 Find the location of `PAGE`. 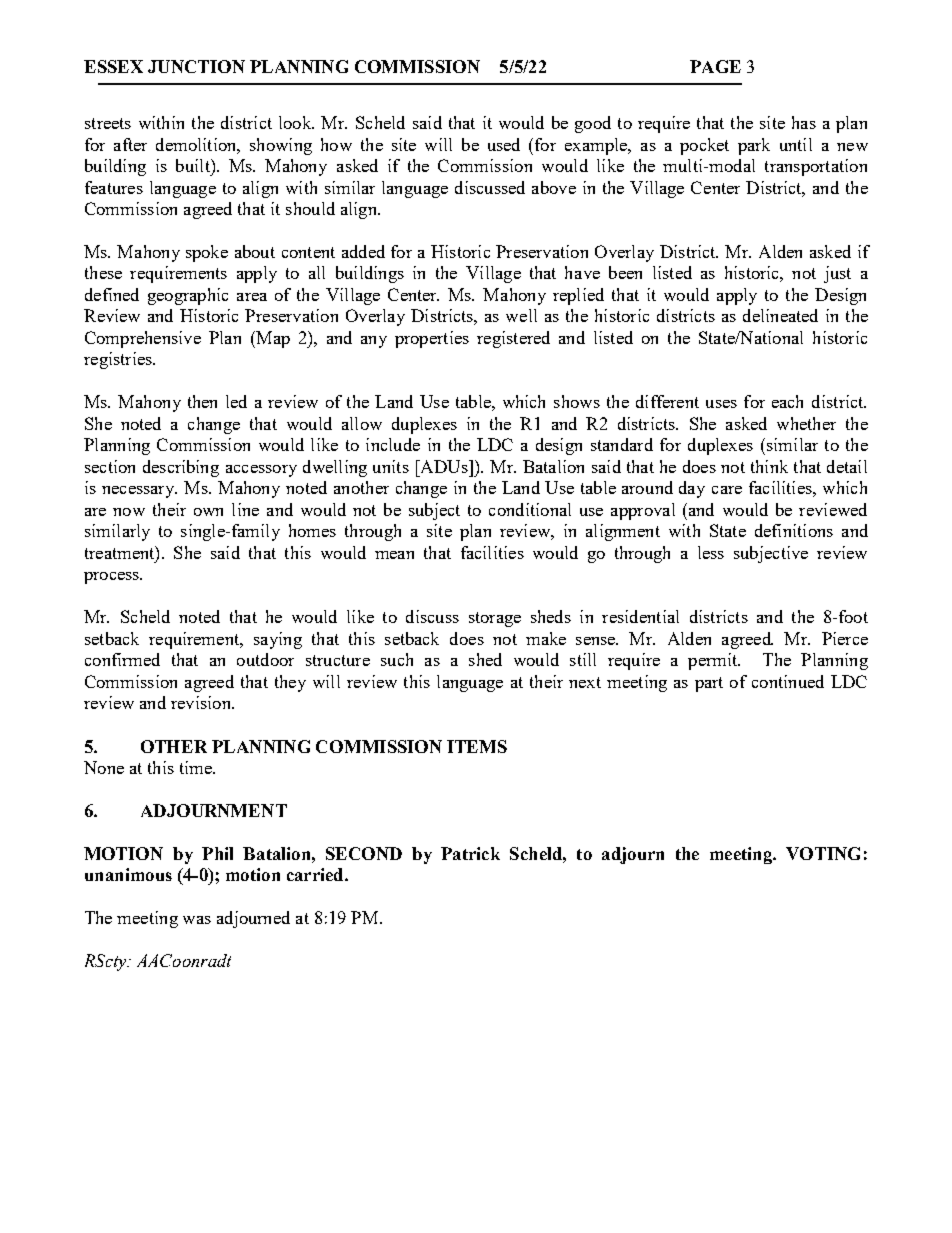

PAGE is located at coordinates (715, 66).
